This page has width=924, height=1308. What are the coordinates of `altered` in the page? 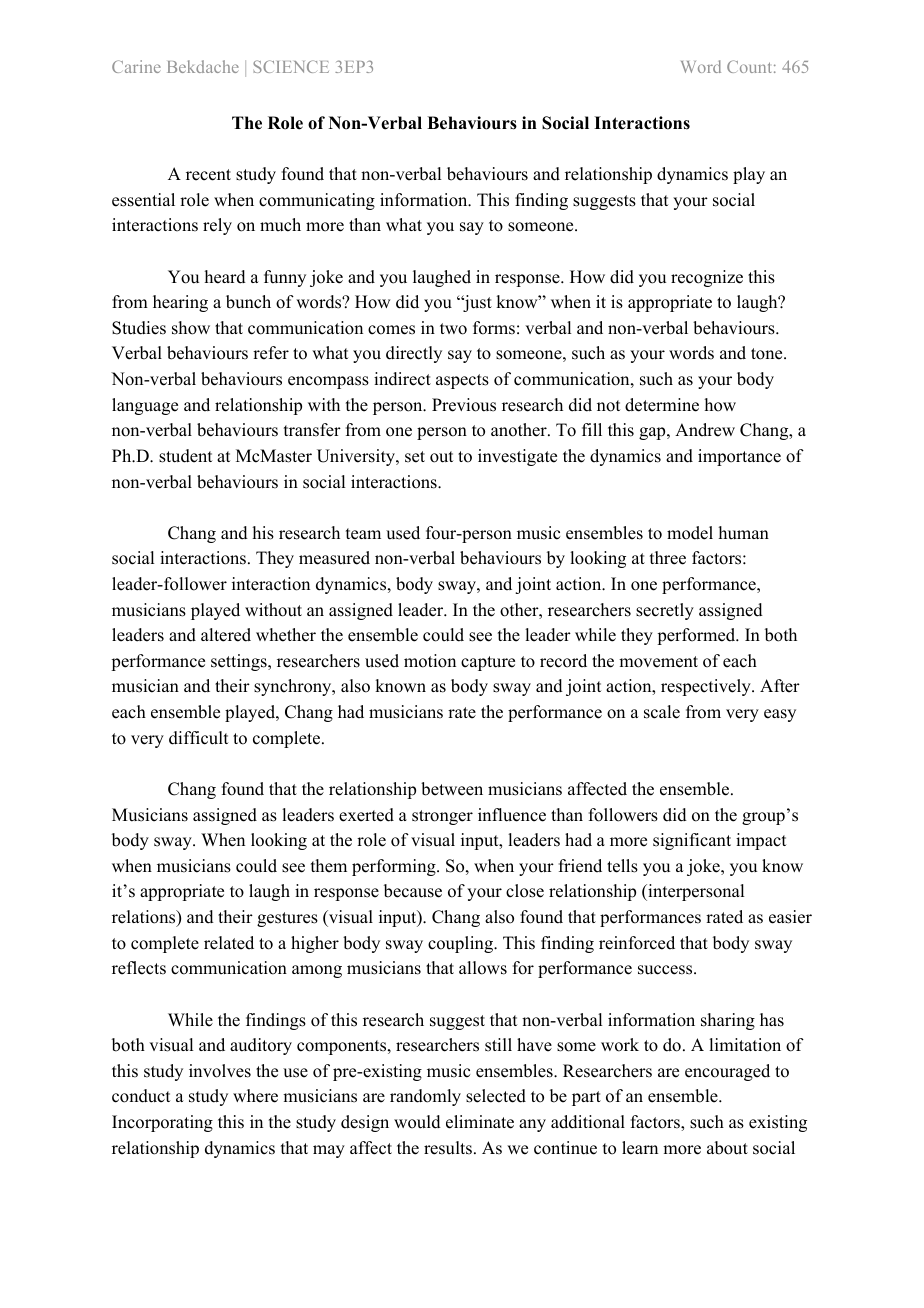 It's located at (226, 635).
